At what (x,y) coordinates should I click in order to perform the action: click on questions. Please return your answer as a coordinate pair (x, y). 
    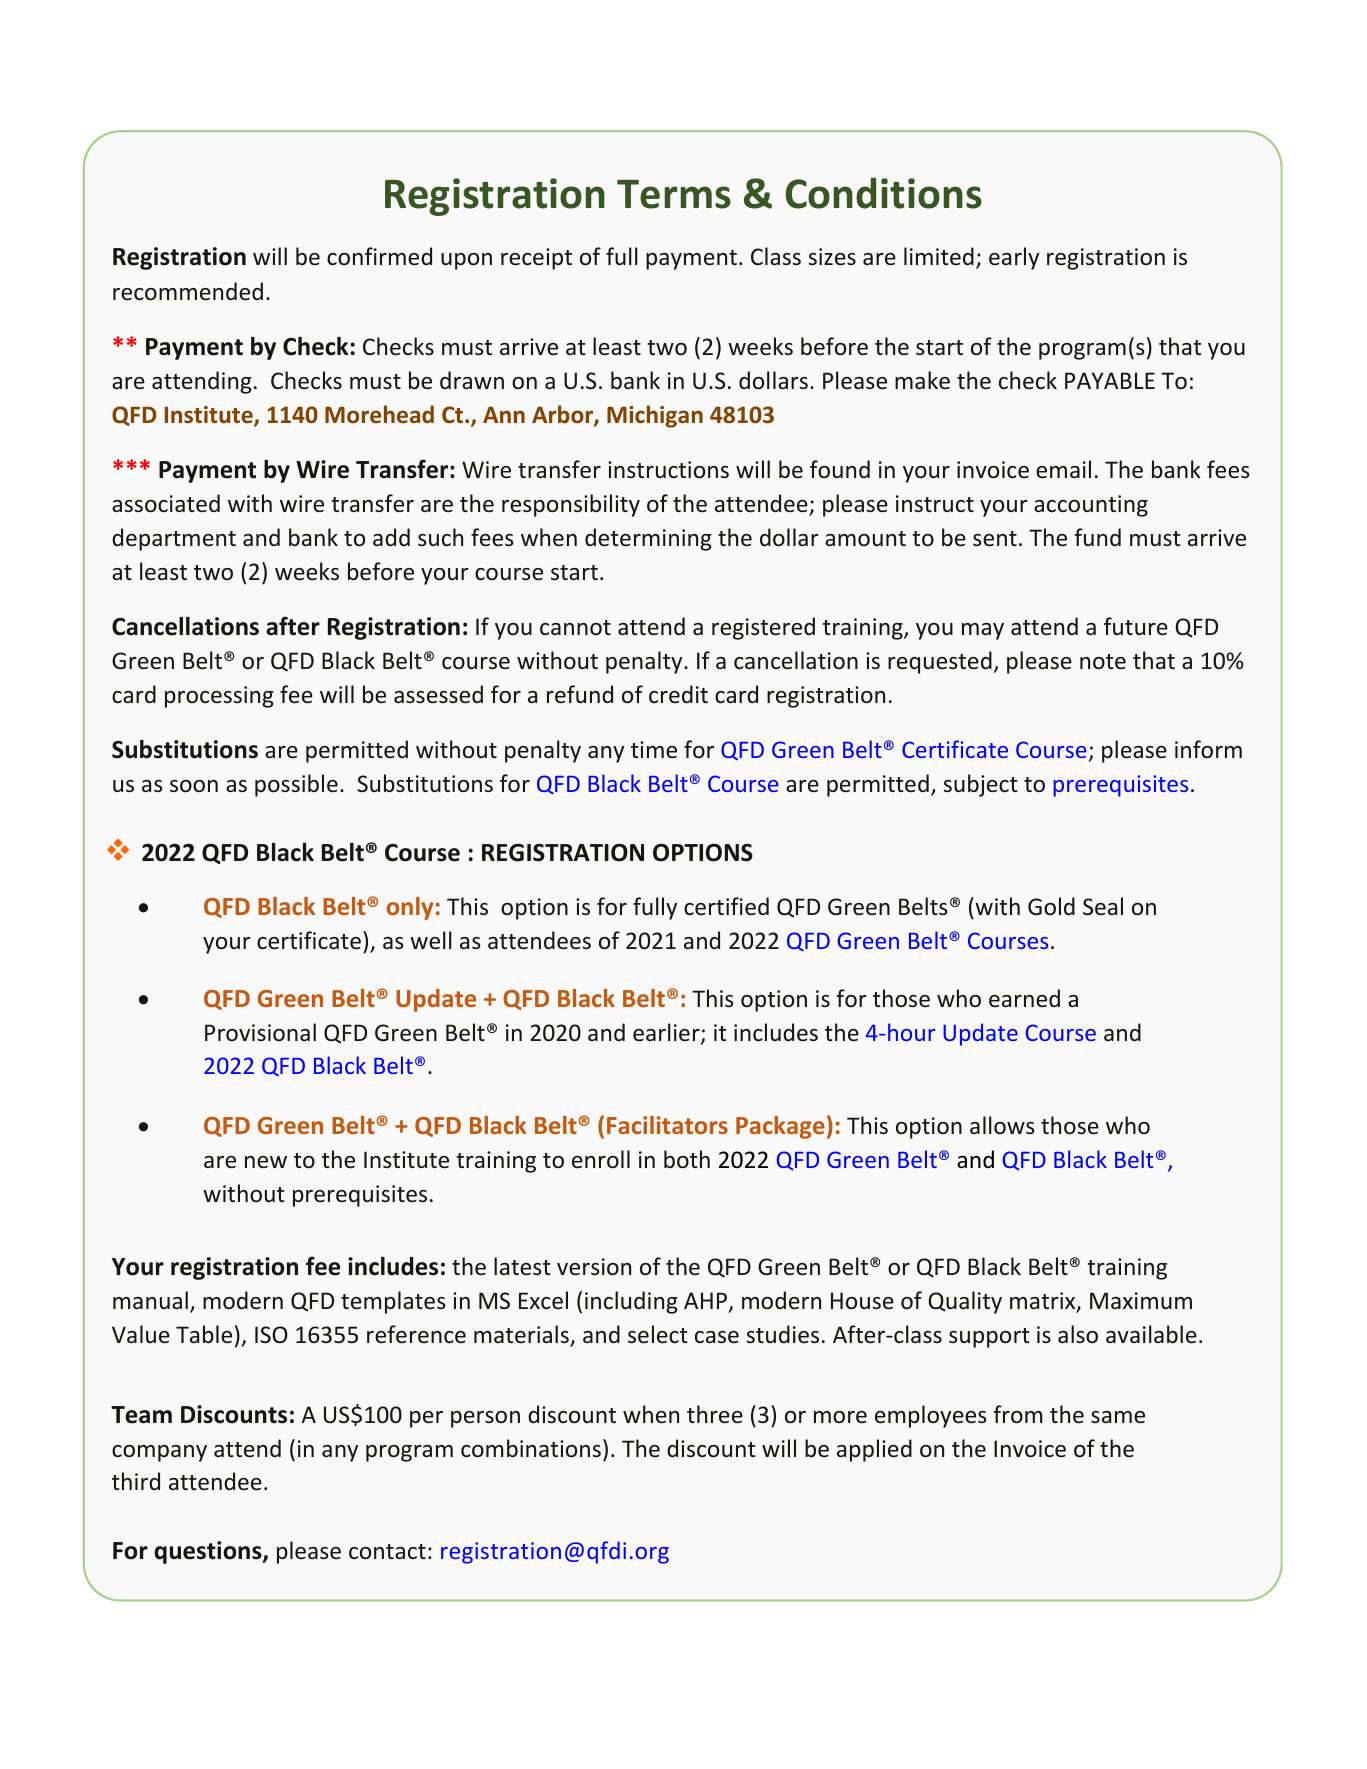
    Looking at the image, I should click on (209, 1552).
